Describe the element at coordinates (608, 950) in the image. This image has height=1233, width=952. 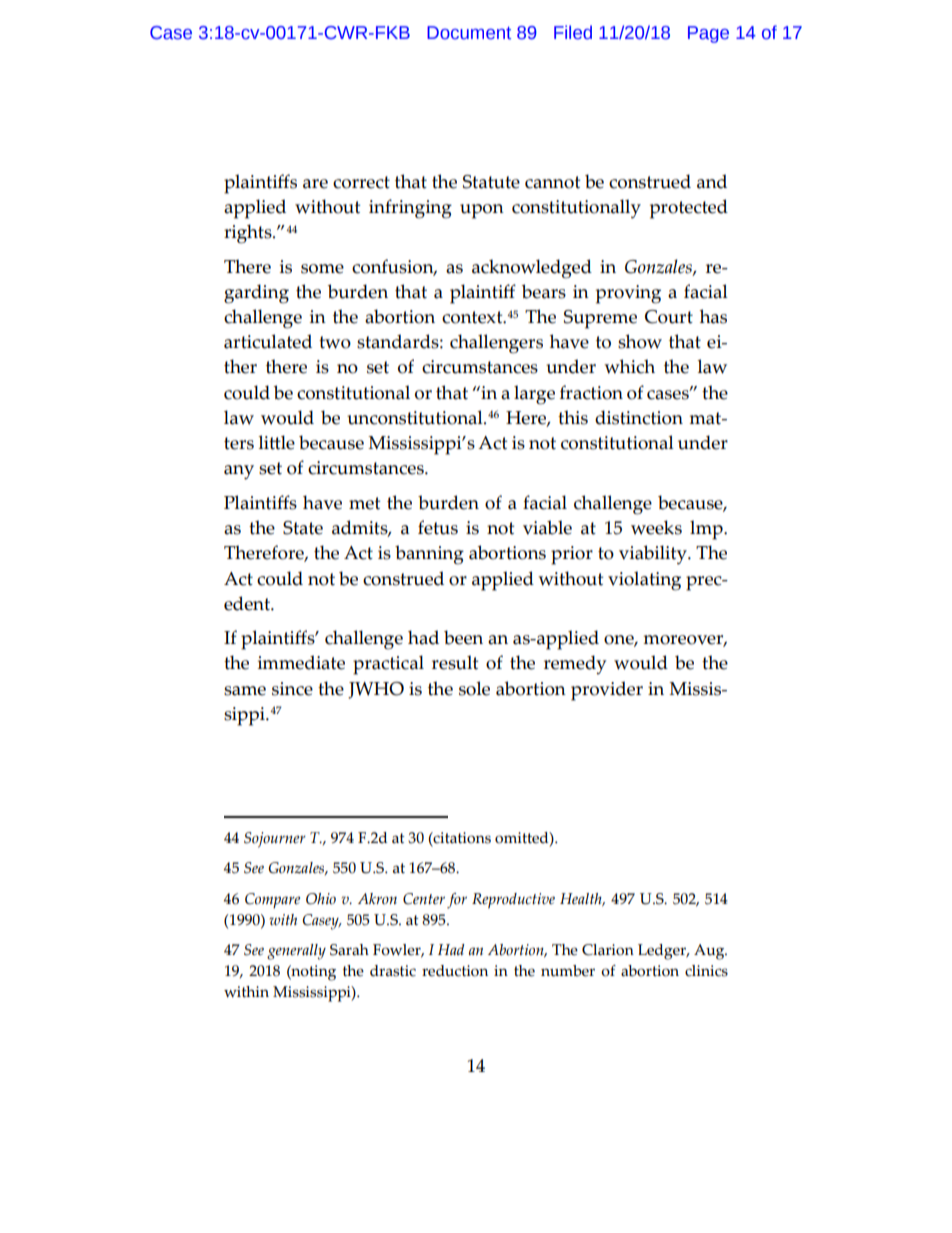
I see `Clarion` at that location.
